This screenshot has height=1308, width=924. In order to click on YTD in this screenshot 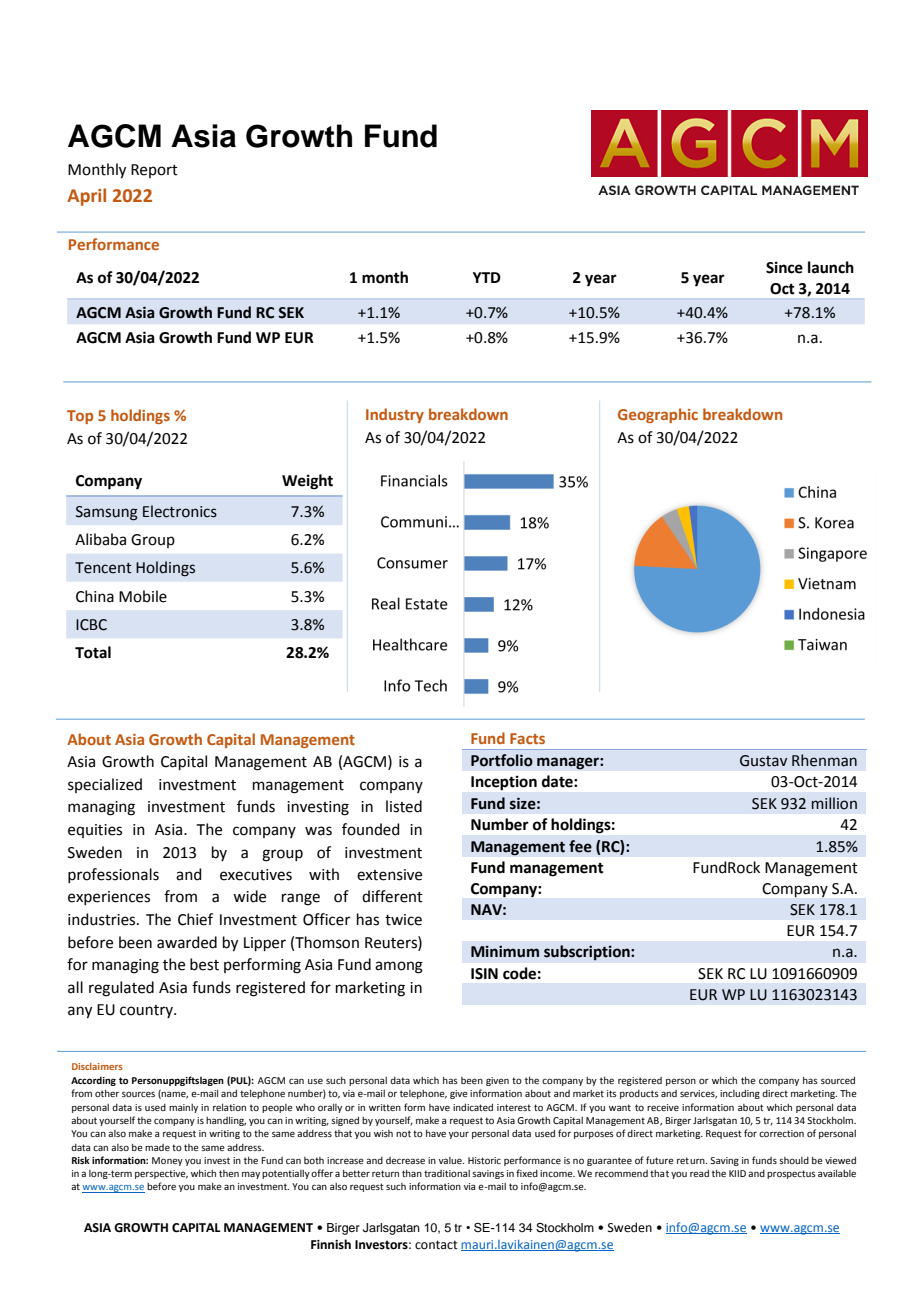, I will do `click(487, 277)`.
